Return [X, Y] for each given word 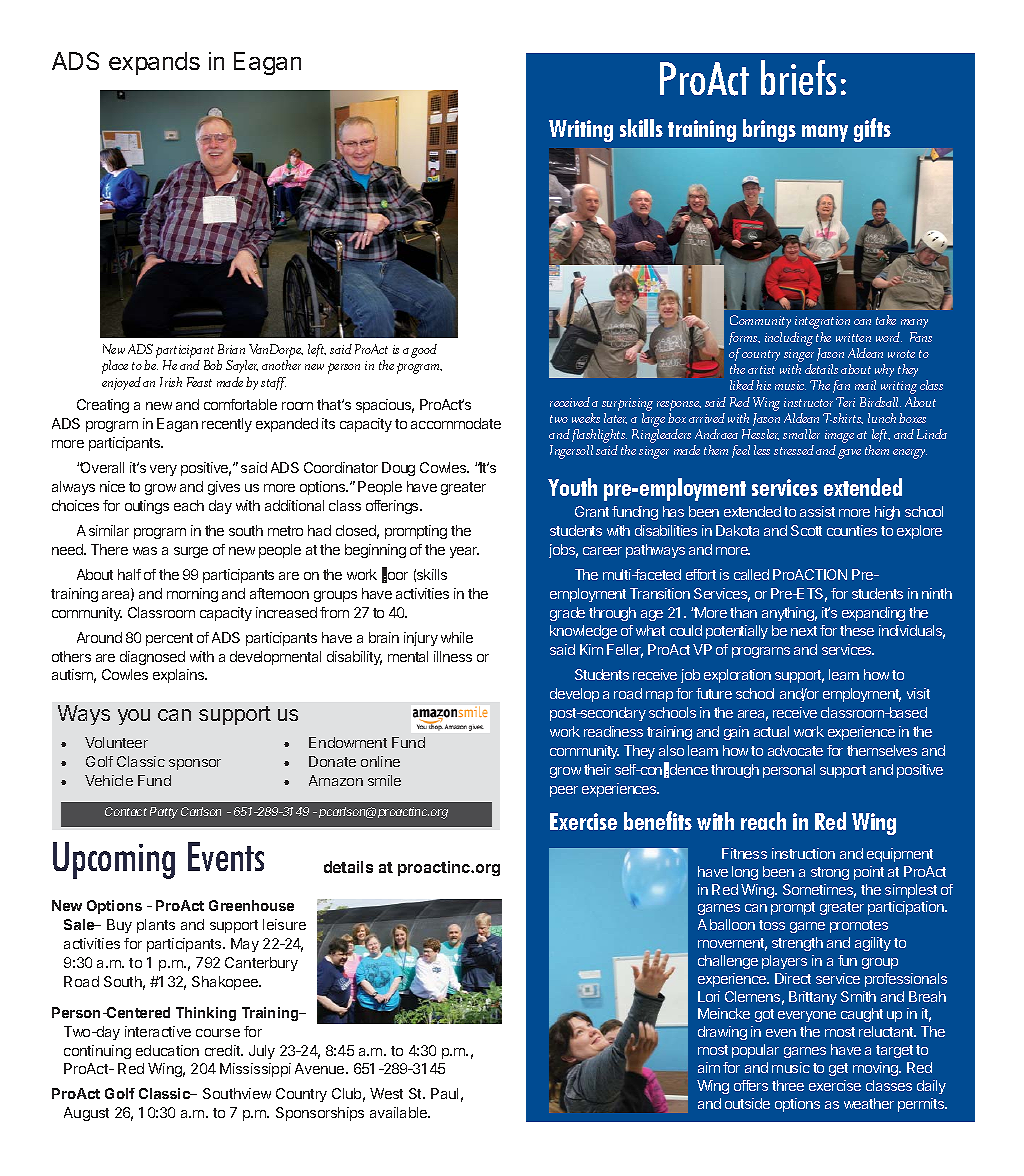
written [853, 337]
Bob [213, 365]
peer [564, 791]
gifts [872, 130]
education [167, 1050]
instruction [803, 853]
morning [192, 595]
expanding [873, 614]
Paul [444, 1093]
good [424, 351]
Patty [164, 813]
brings [769, 130]
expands [154, 63]
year [464, 552]
